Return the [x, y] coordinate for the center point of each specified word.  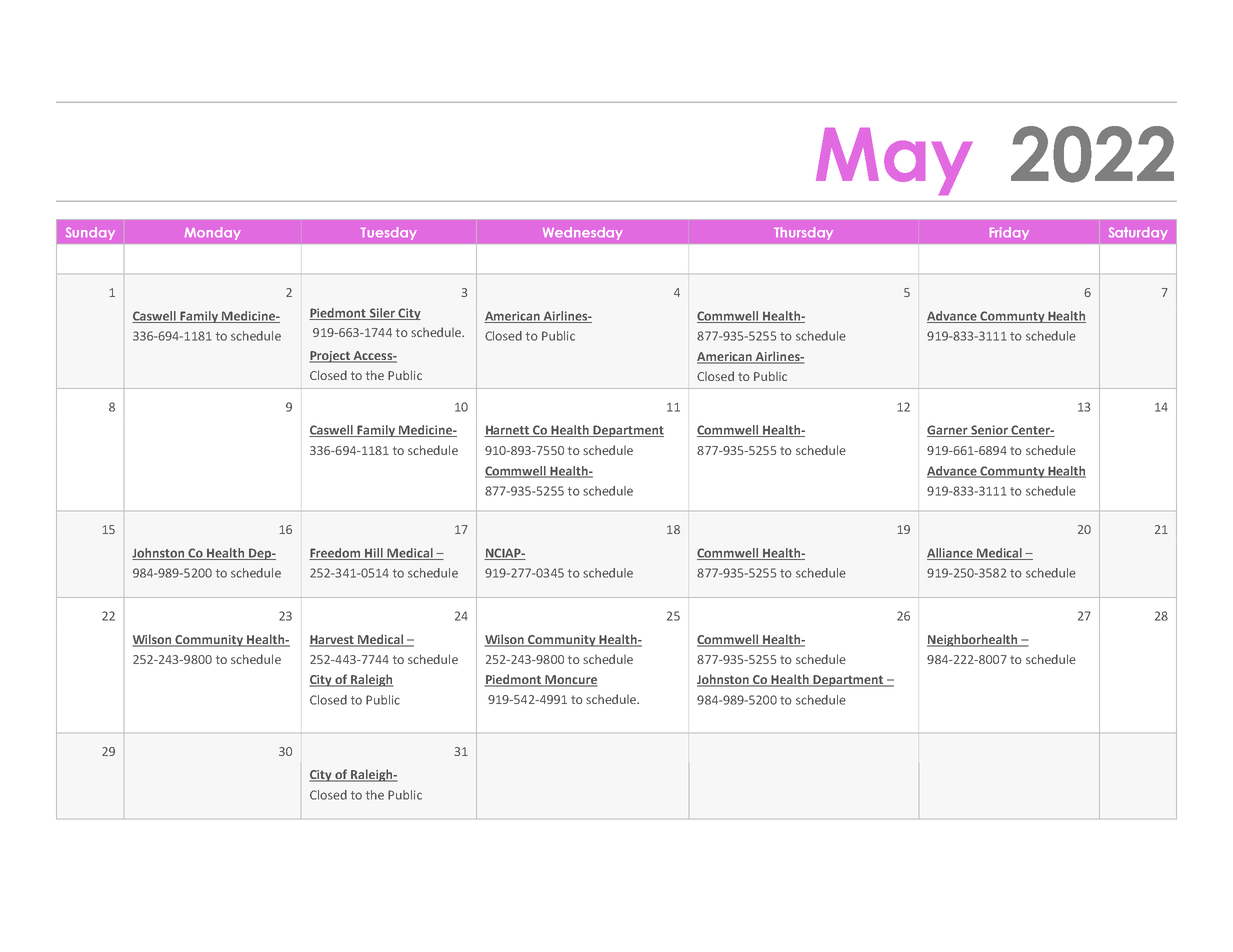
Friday [1009, 233]
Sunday [90, 233]
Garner [948, 431]
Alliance [951, 554]
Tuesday [389, 233]
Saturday [1138, 233]
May [894, 161]
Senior [989, 431]
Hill [374, 554]
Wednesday [583, 233]
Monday [213, 233]
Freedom [336, 554]
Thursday [803, 233]
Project [331, 357]
